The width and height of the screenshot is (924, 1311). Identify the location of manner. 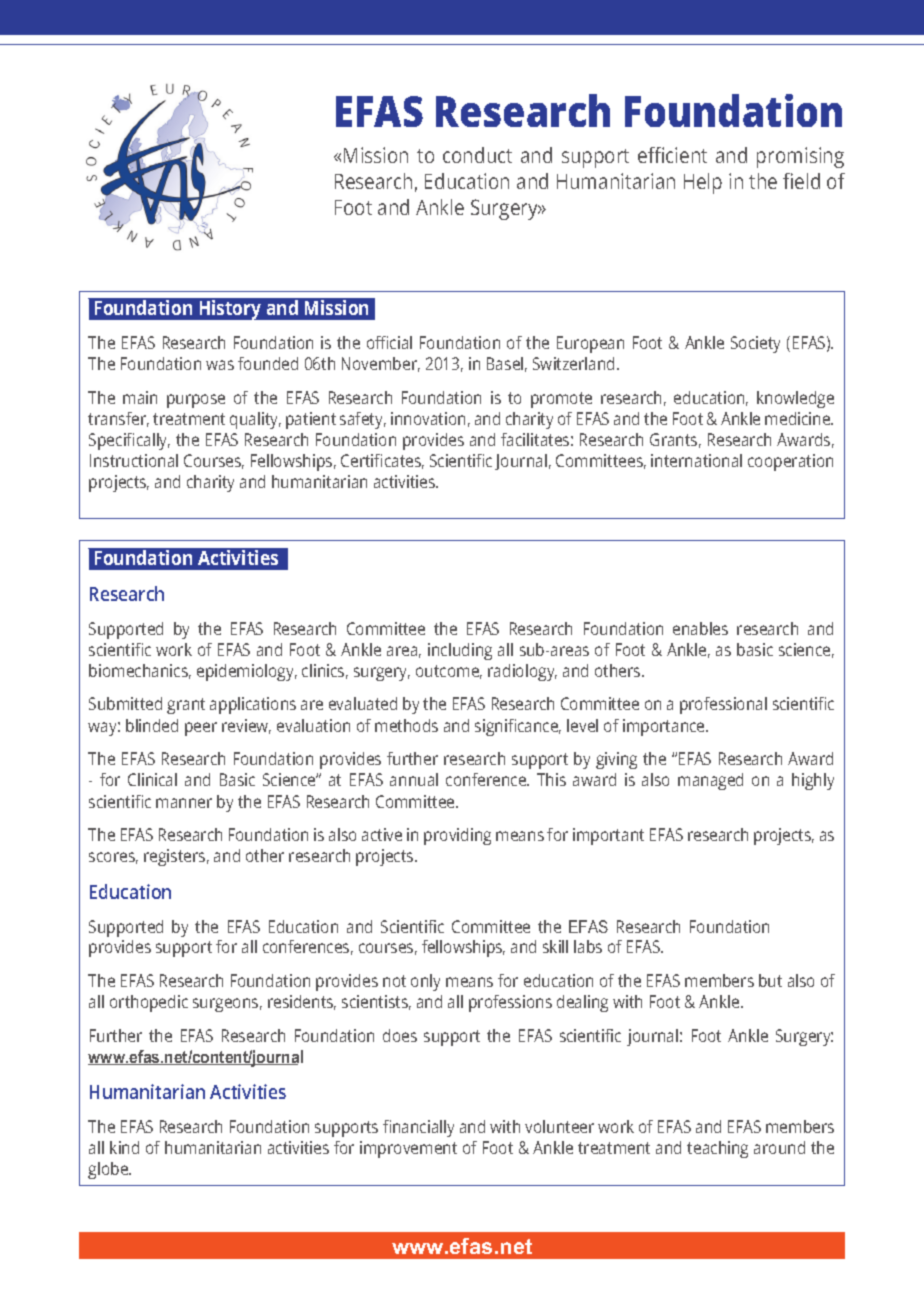
(184, 803).
